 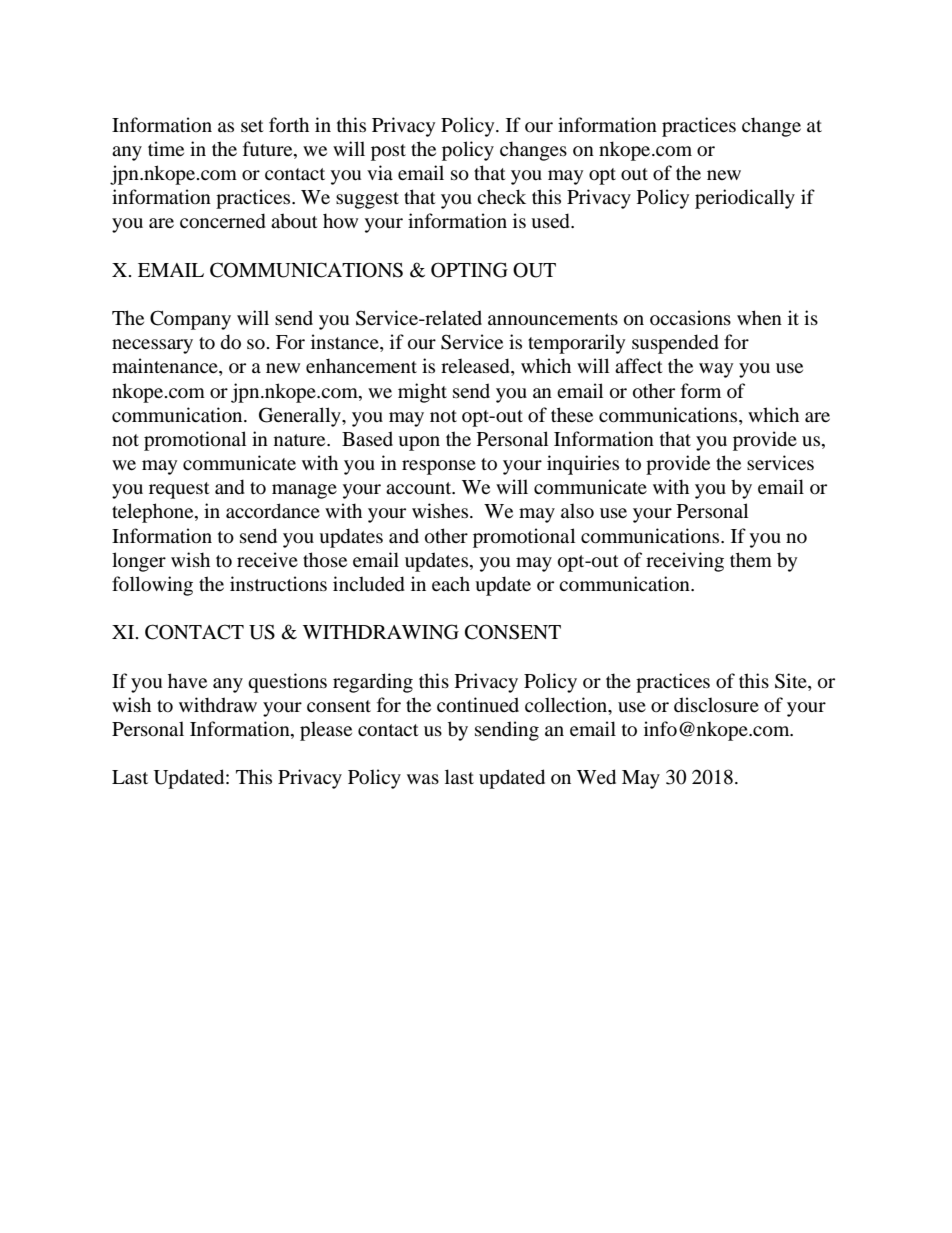 What do you see at coordinates (439, 467) in the screenshot?
I see `response` at bounding box center [439, 467].
